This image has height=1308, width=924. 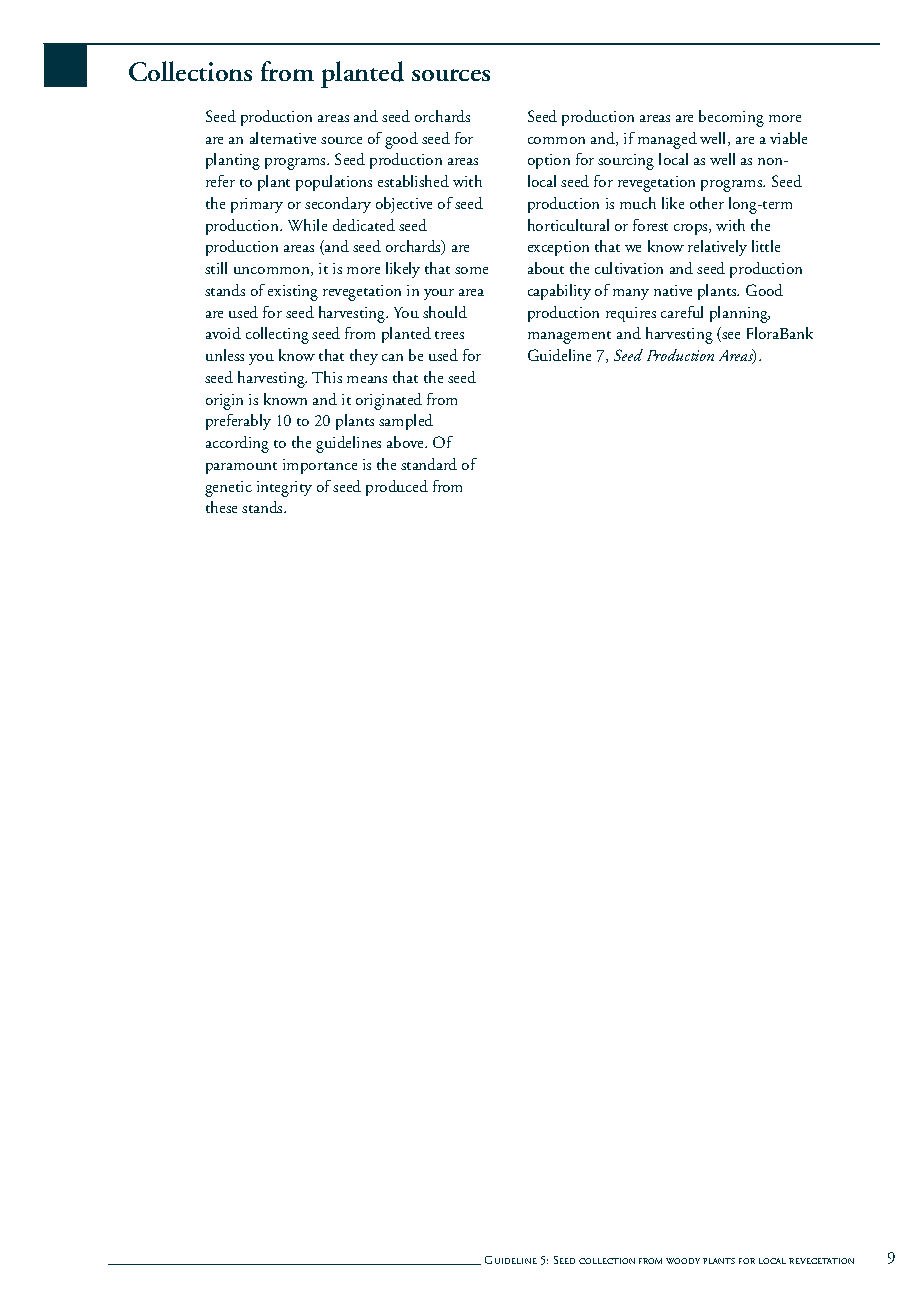 What do you see at coordinates (406, 442) in the image?
I see `above` at bounding box center [406, 442].
